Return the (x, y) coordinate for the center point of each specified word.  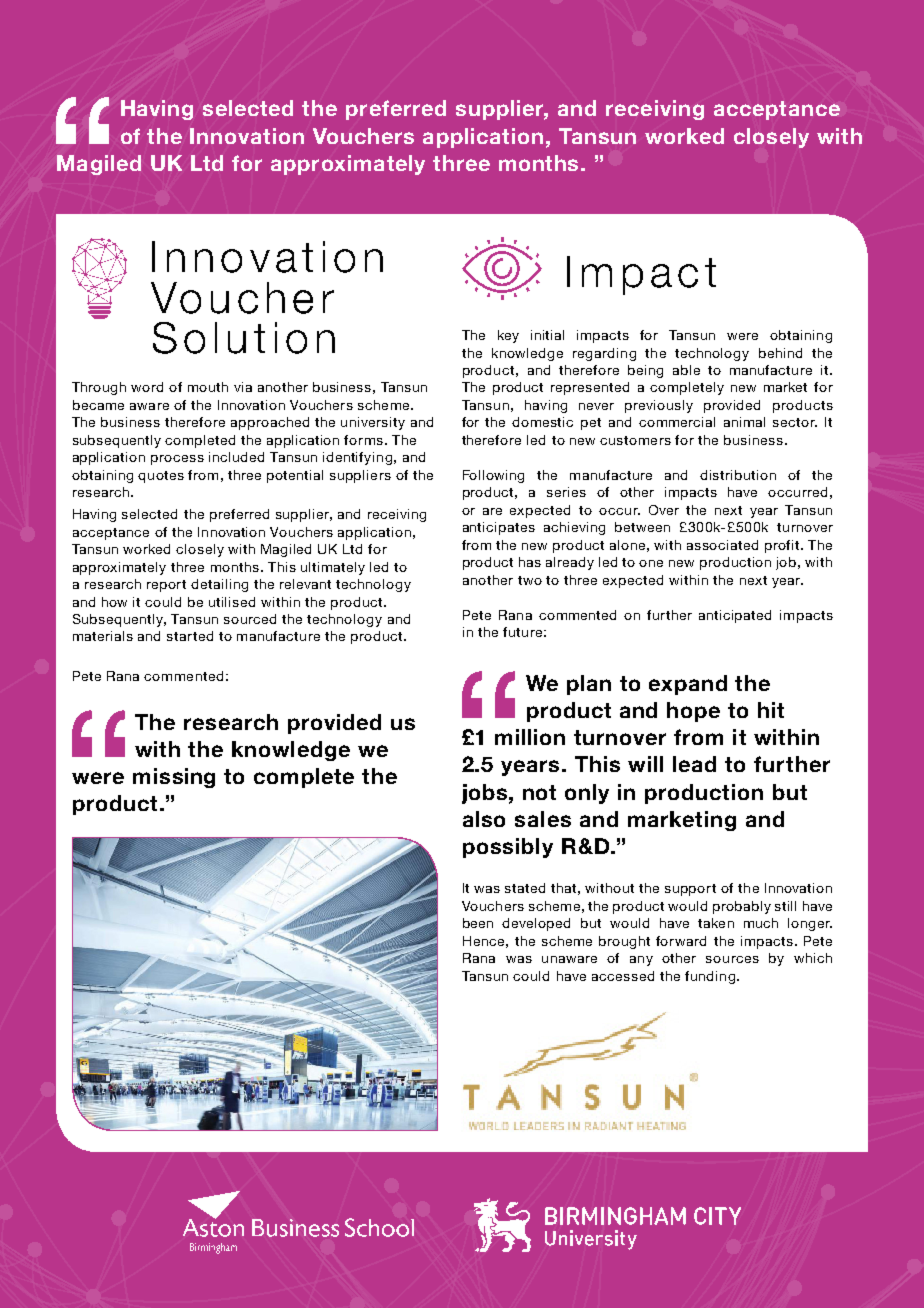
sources (732, 959)
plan (589, 685)
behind (780, 353)
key (508, 336)
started (190, 636)
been (478, 923)
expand (688, 685)
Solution (244, 338)
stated (525, 888)
